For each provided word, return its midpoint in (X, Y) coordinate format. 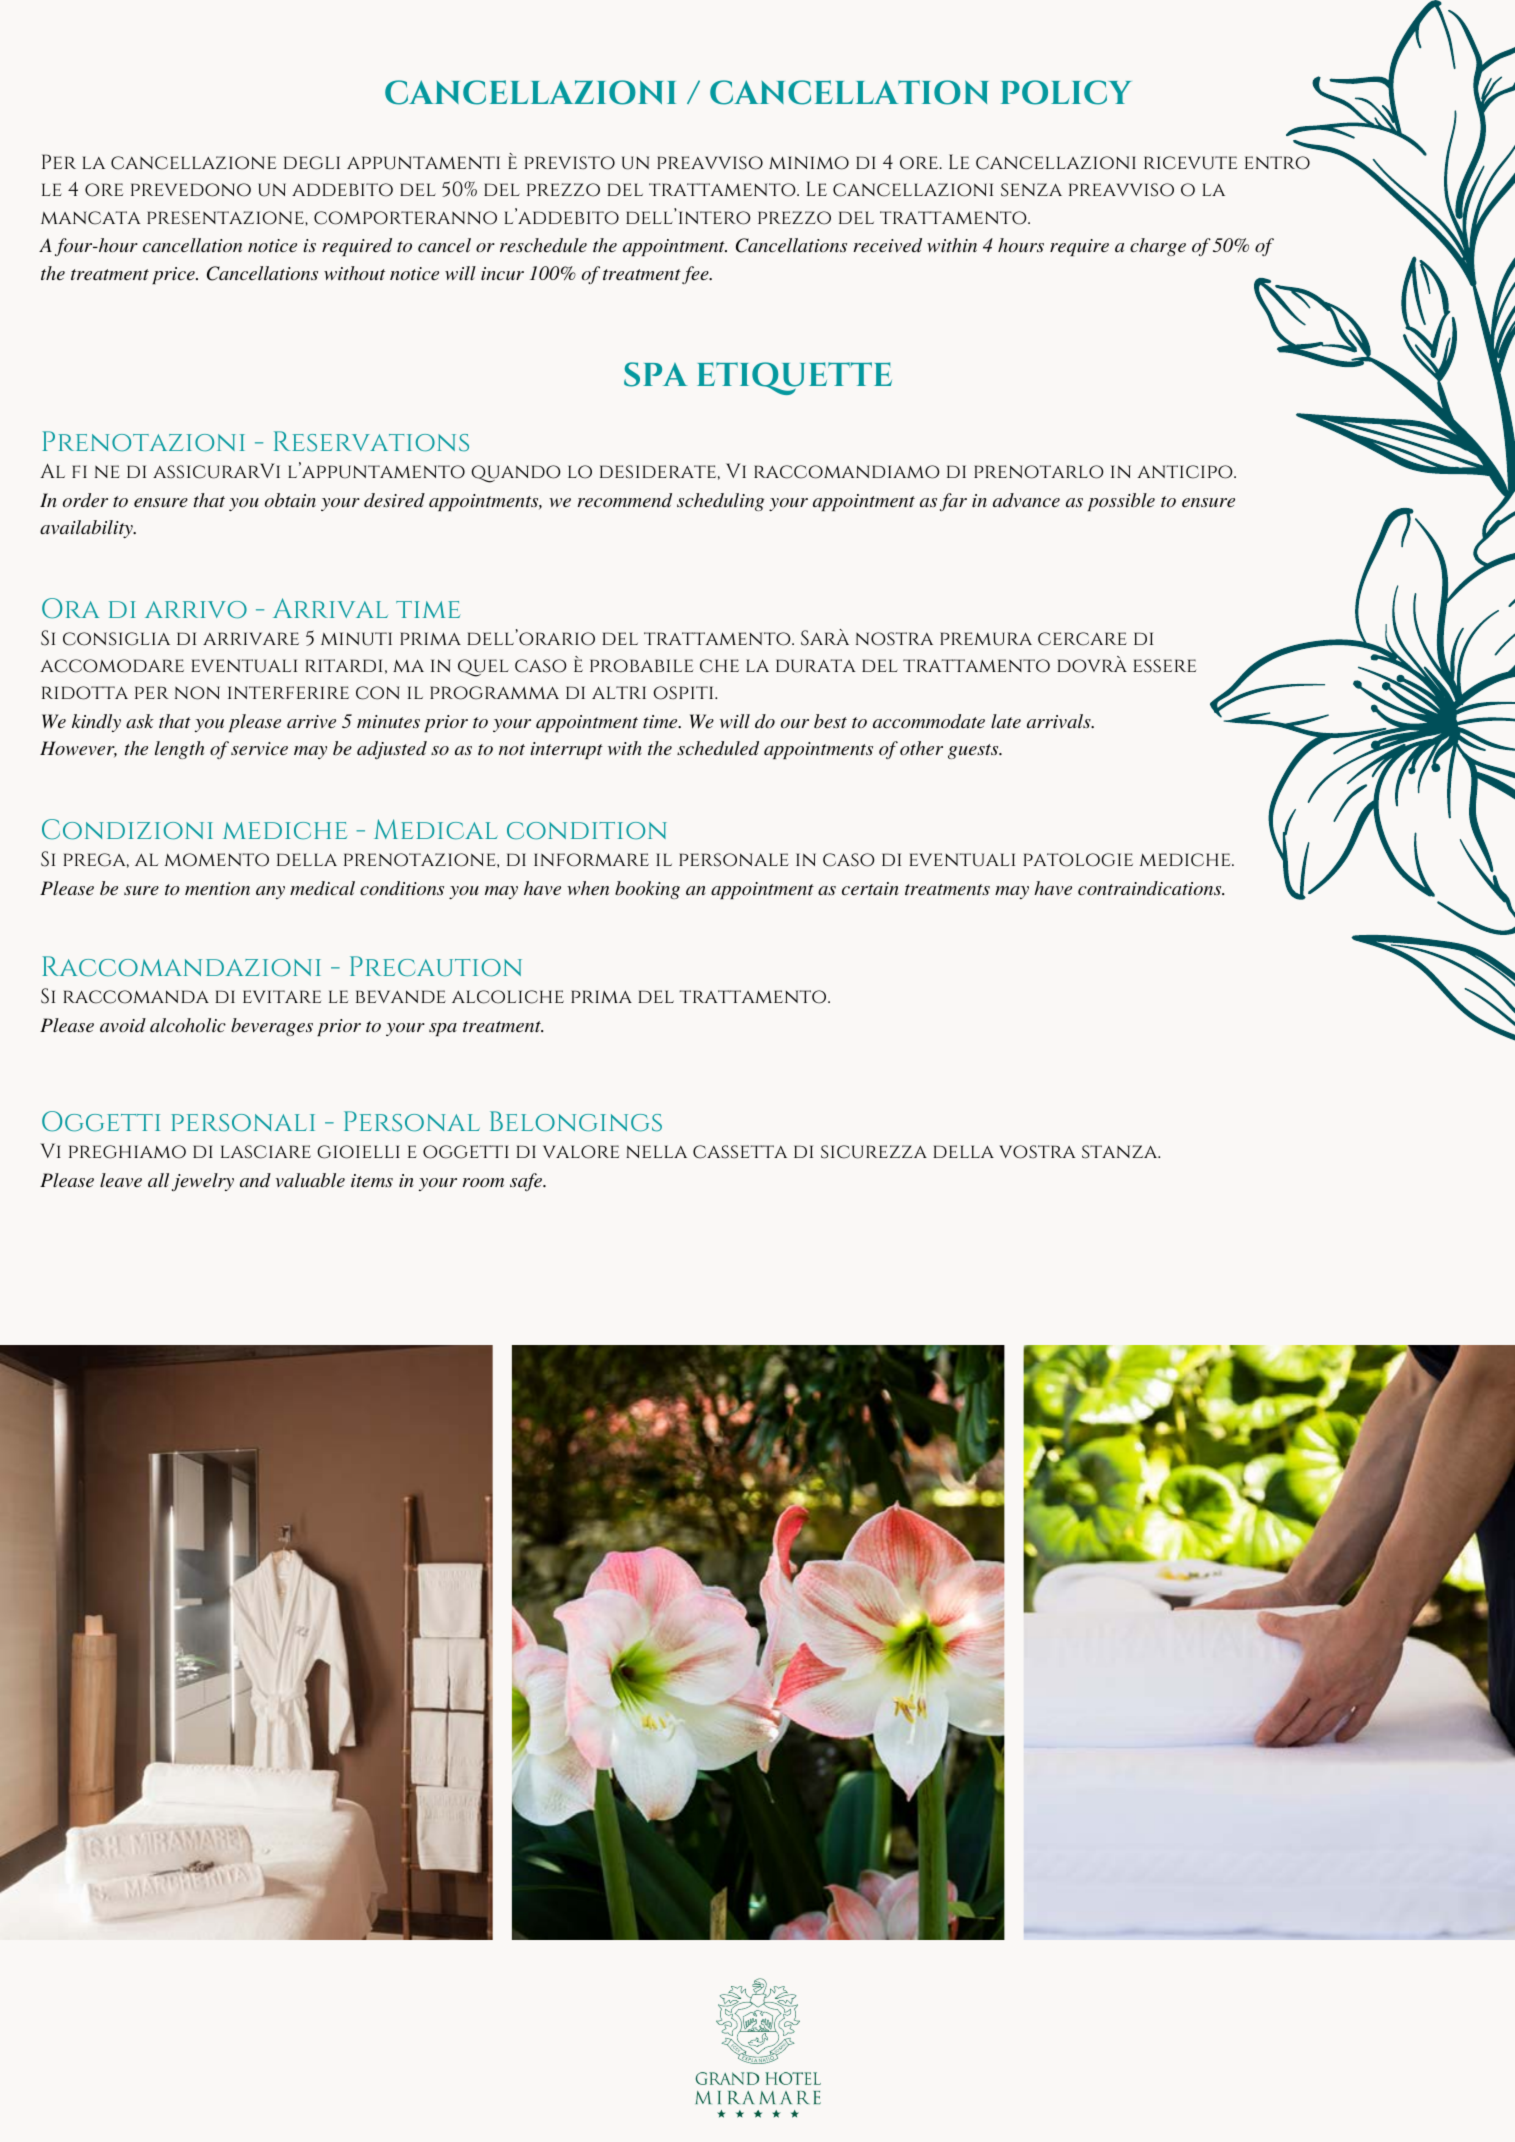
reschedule (543, 245)
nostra (894, 639)
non (197, 693)
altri (619, 692)
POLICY (1066, 92)
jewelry (203, 1182)
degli (312, 163)
